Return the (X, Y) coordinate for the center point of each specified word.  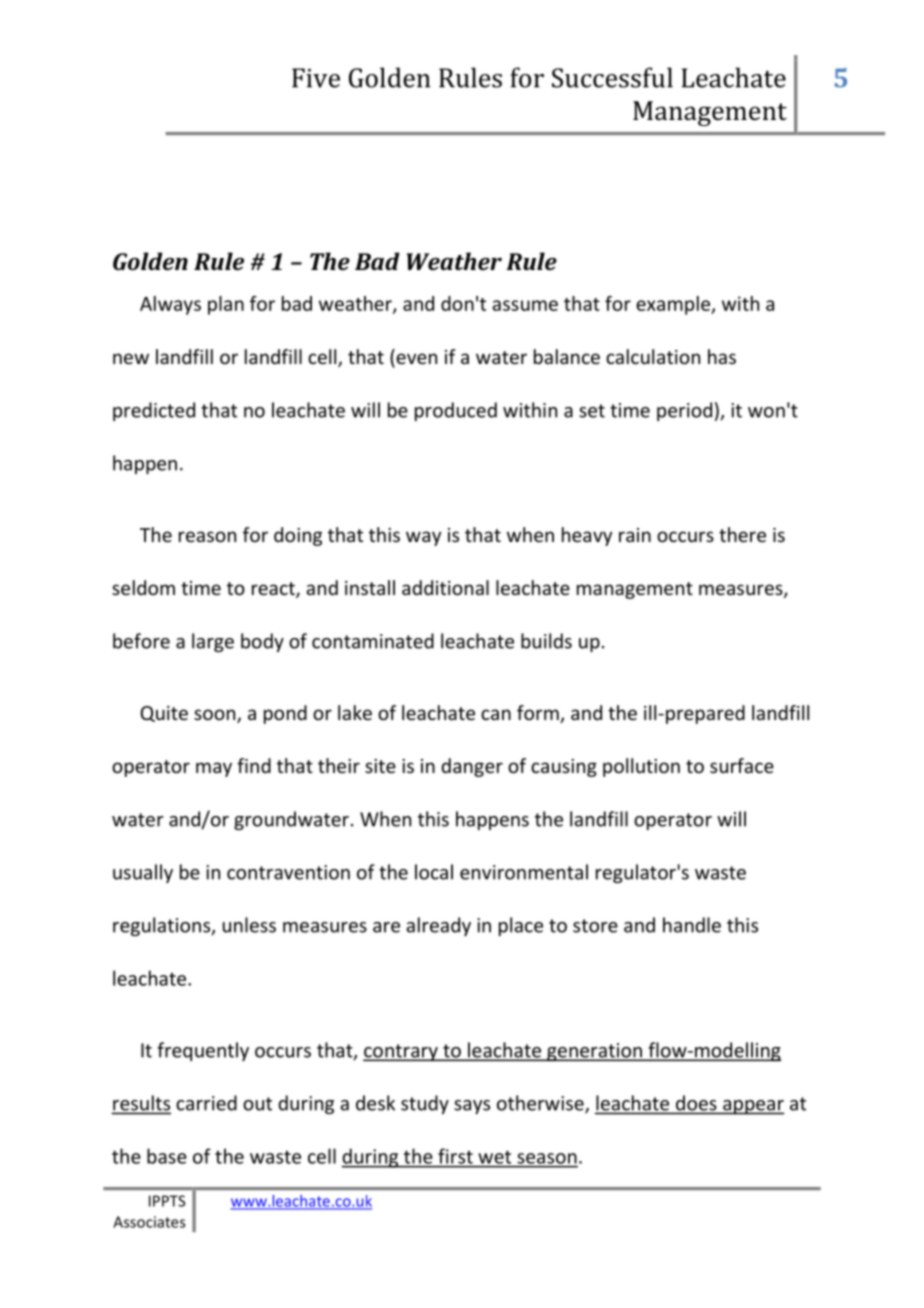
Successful (612, 77)
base (167, 1156)
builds (546, 641)
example (674, 305)
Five (316, 78)
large (213, 642)
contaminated (373, 641)
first (455, 1156)
